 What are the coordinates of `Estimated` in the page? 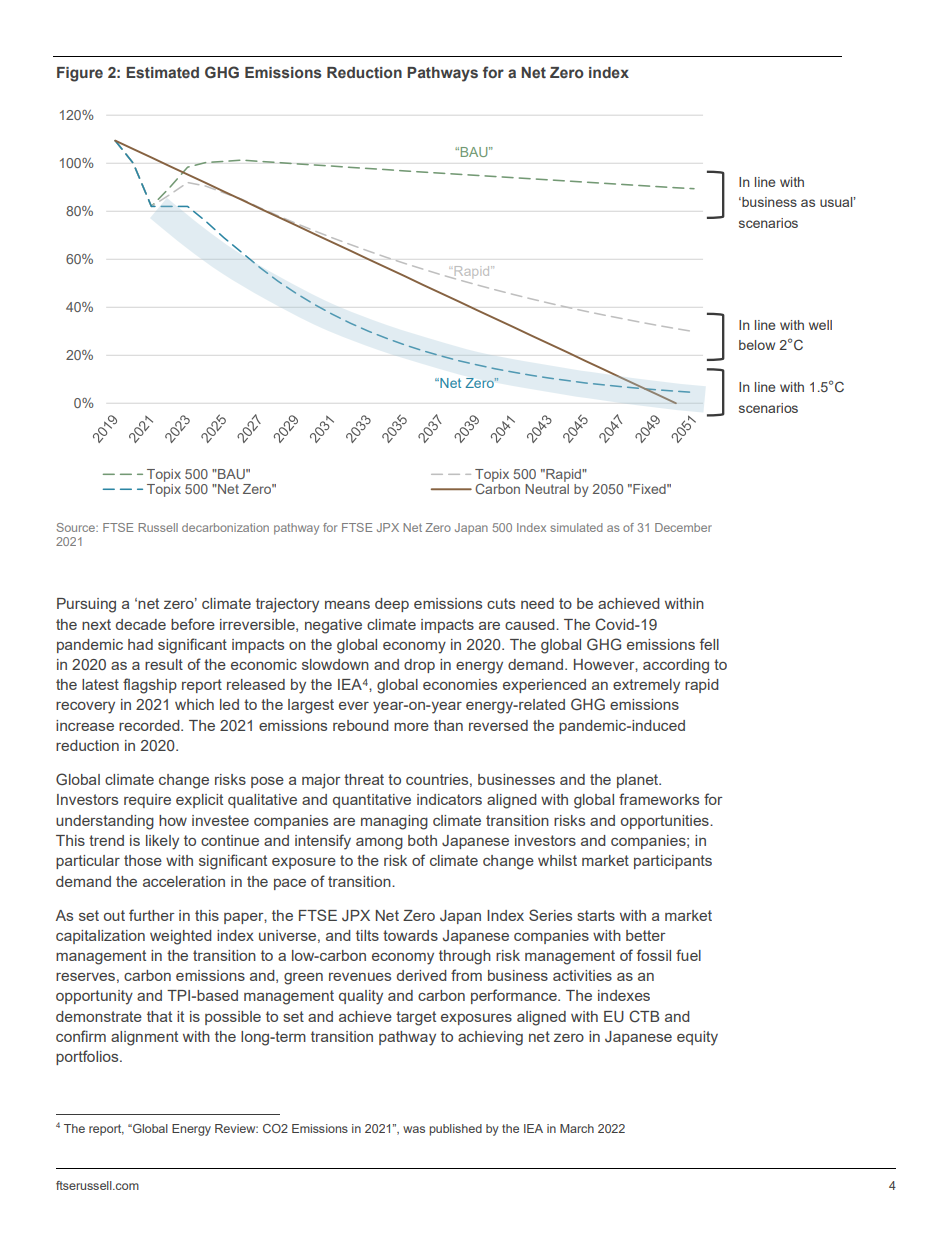 It's located at (162, 73).
